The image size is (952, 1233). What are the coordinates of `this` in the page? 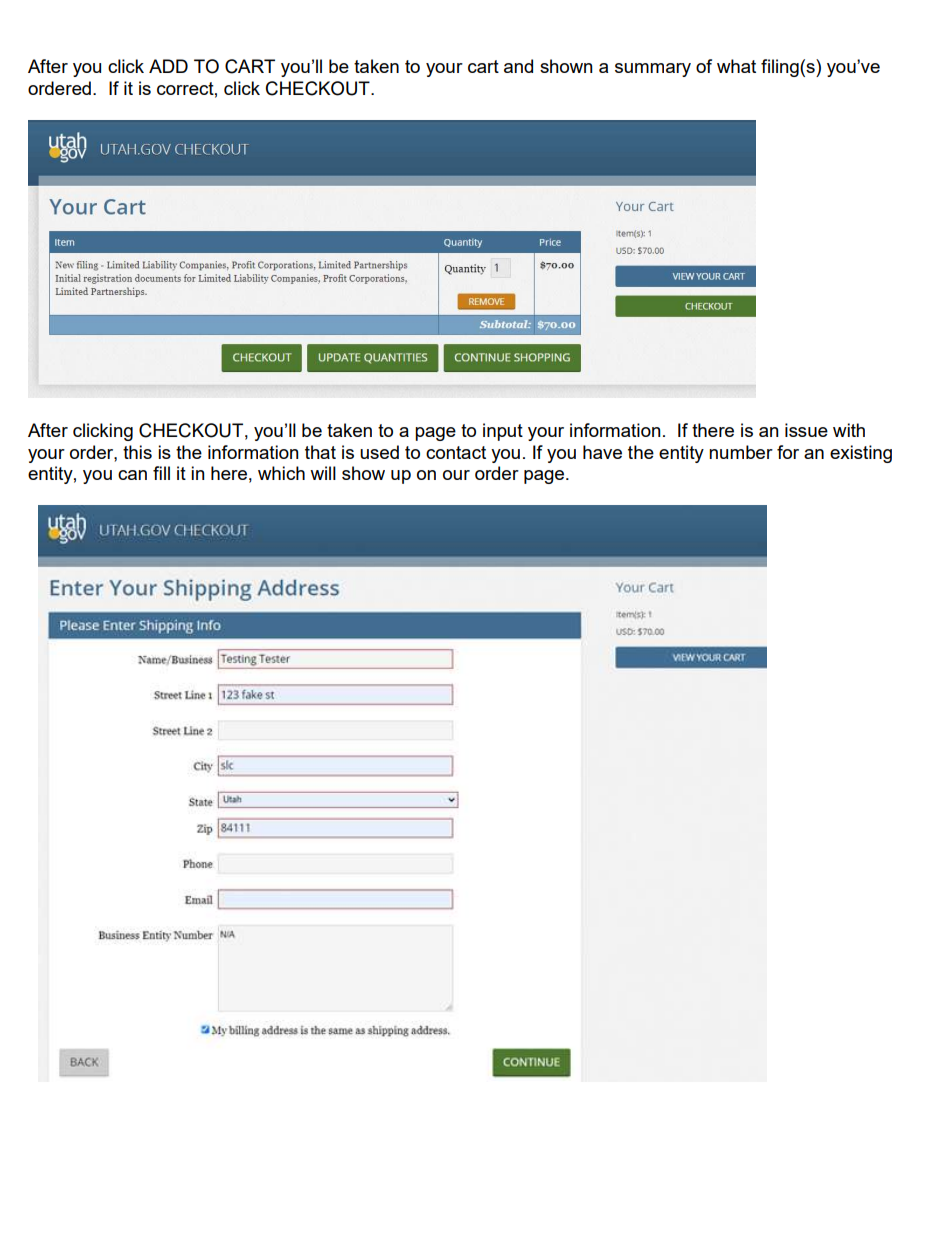 It's located at (137, 452).
